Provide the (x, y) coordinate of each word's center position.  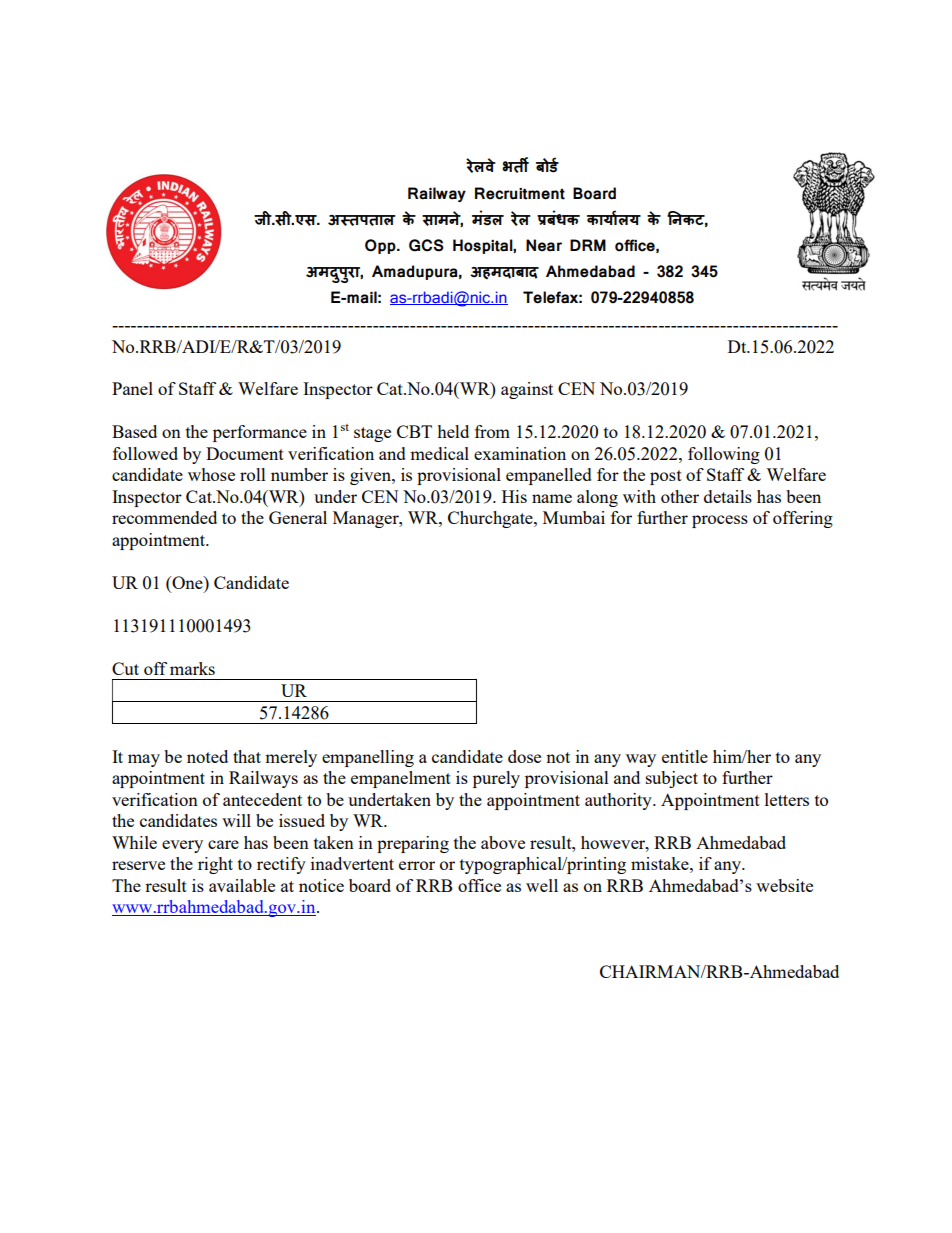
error (417, 865)
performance (260, 433)
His (514, 496)
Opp (381, 246)
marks (192, 668)
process (720, 521)
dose (524, 756)
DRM (588, 245)
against (527, 390)
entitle (685, 756)
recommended (164, 517)
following (724, 455)
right (215, 865)
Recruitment (520, 193)
